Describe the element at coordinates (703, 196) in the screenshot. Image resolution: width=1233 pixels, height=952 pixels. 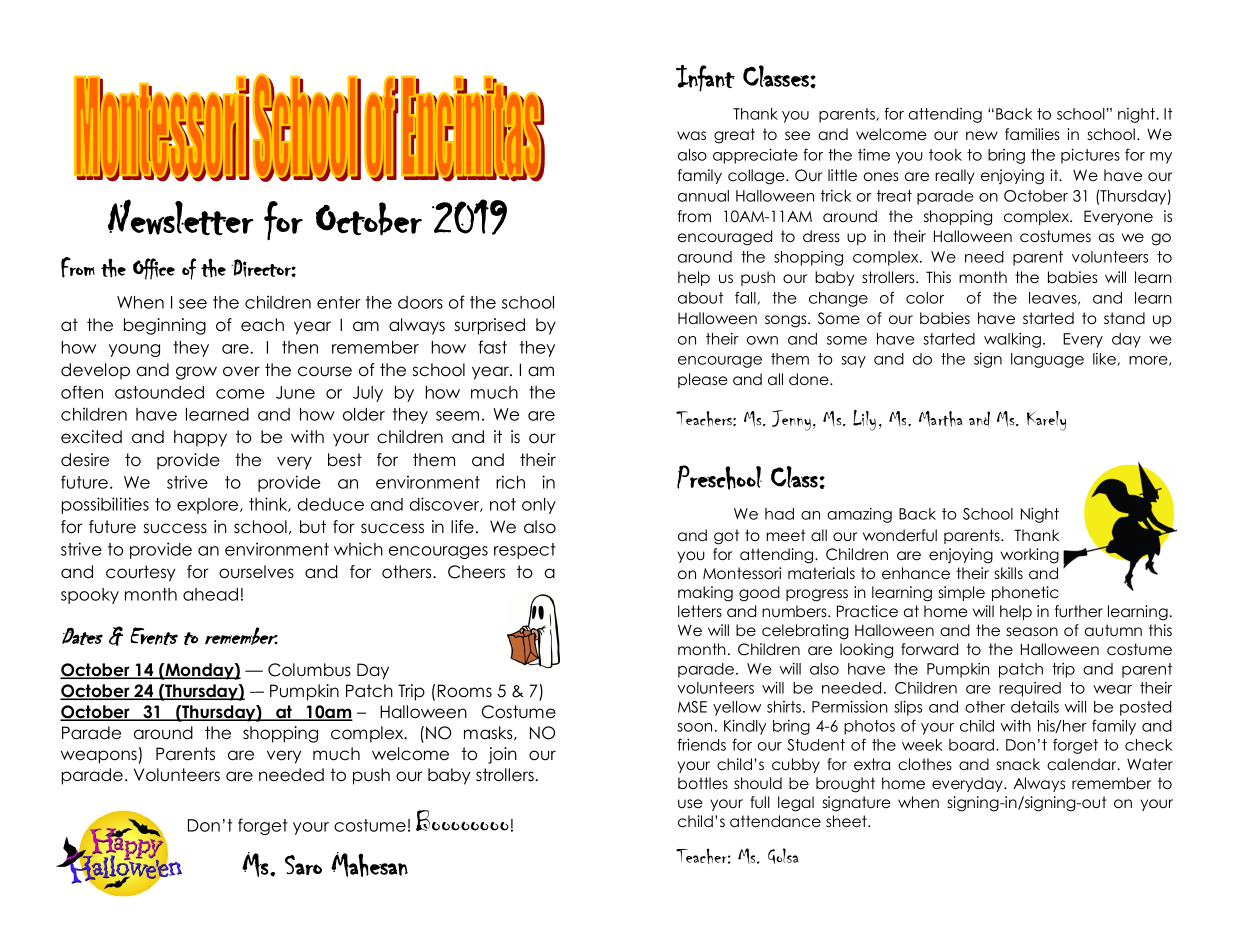
I see `annual` at that location.
